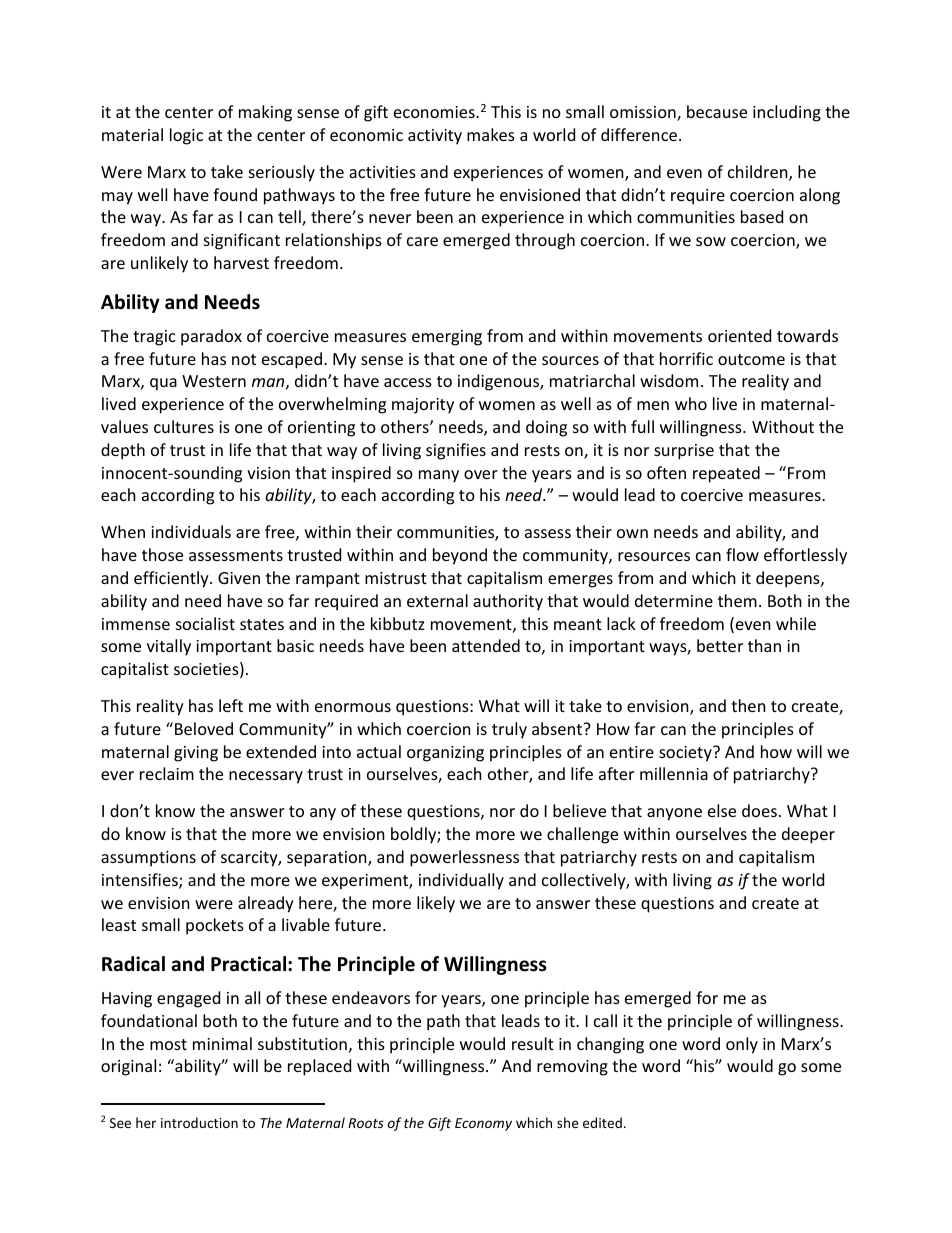  Describe the element at coordinates (199, 1122) in the image. I see `introduction` at that location.
